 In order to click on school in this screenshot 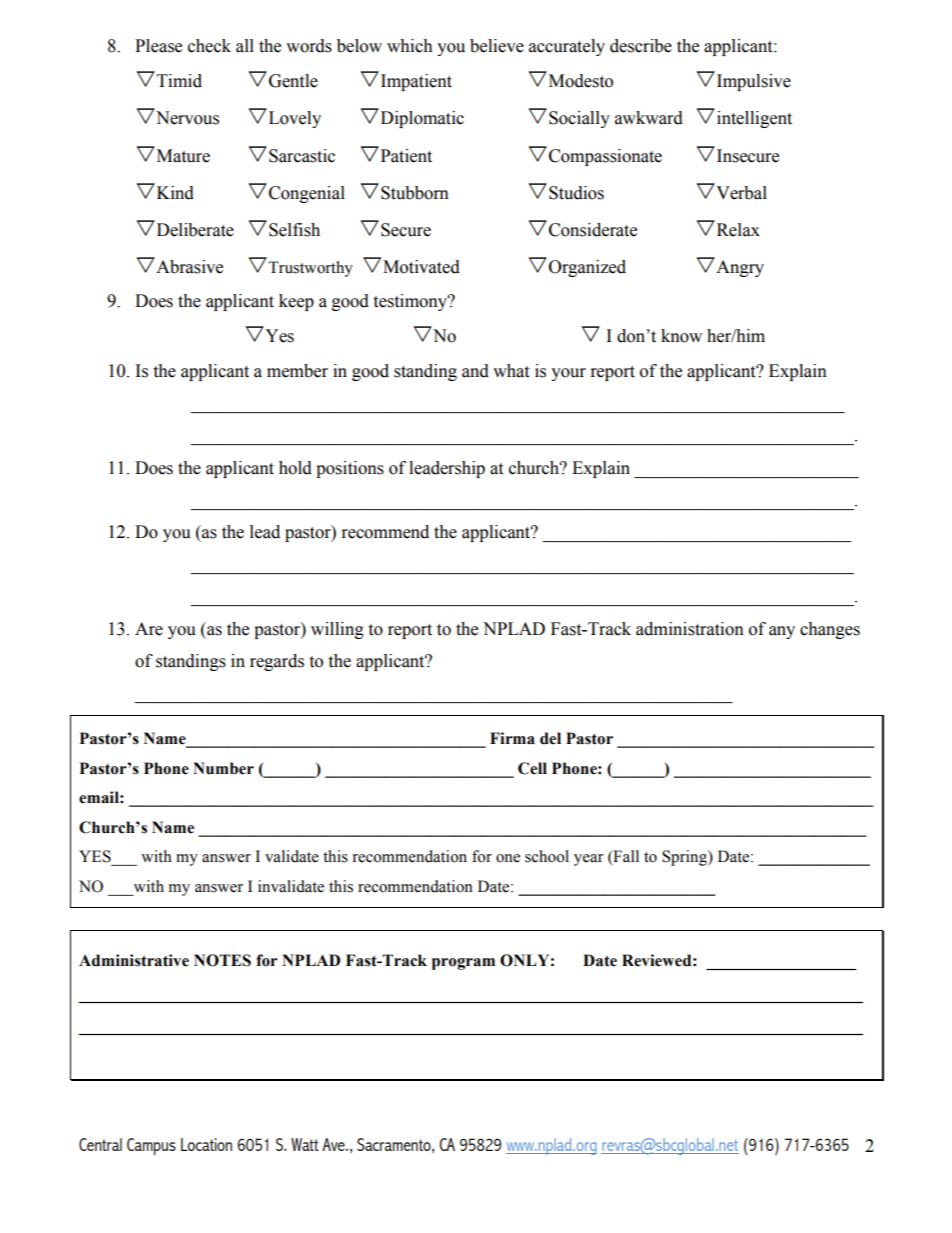, I will do `click(547, 856)`.
